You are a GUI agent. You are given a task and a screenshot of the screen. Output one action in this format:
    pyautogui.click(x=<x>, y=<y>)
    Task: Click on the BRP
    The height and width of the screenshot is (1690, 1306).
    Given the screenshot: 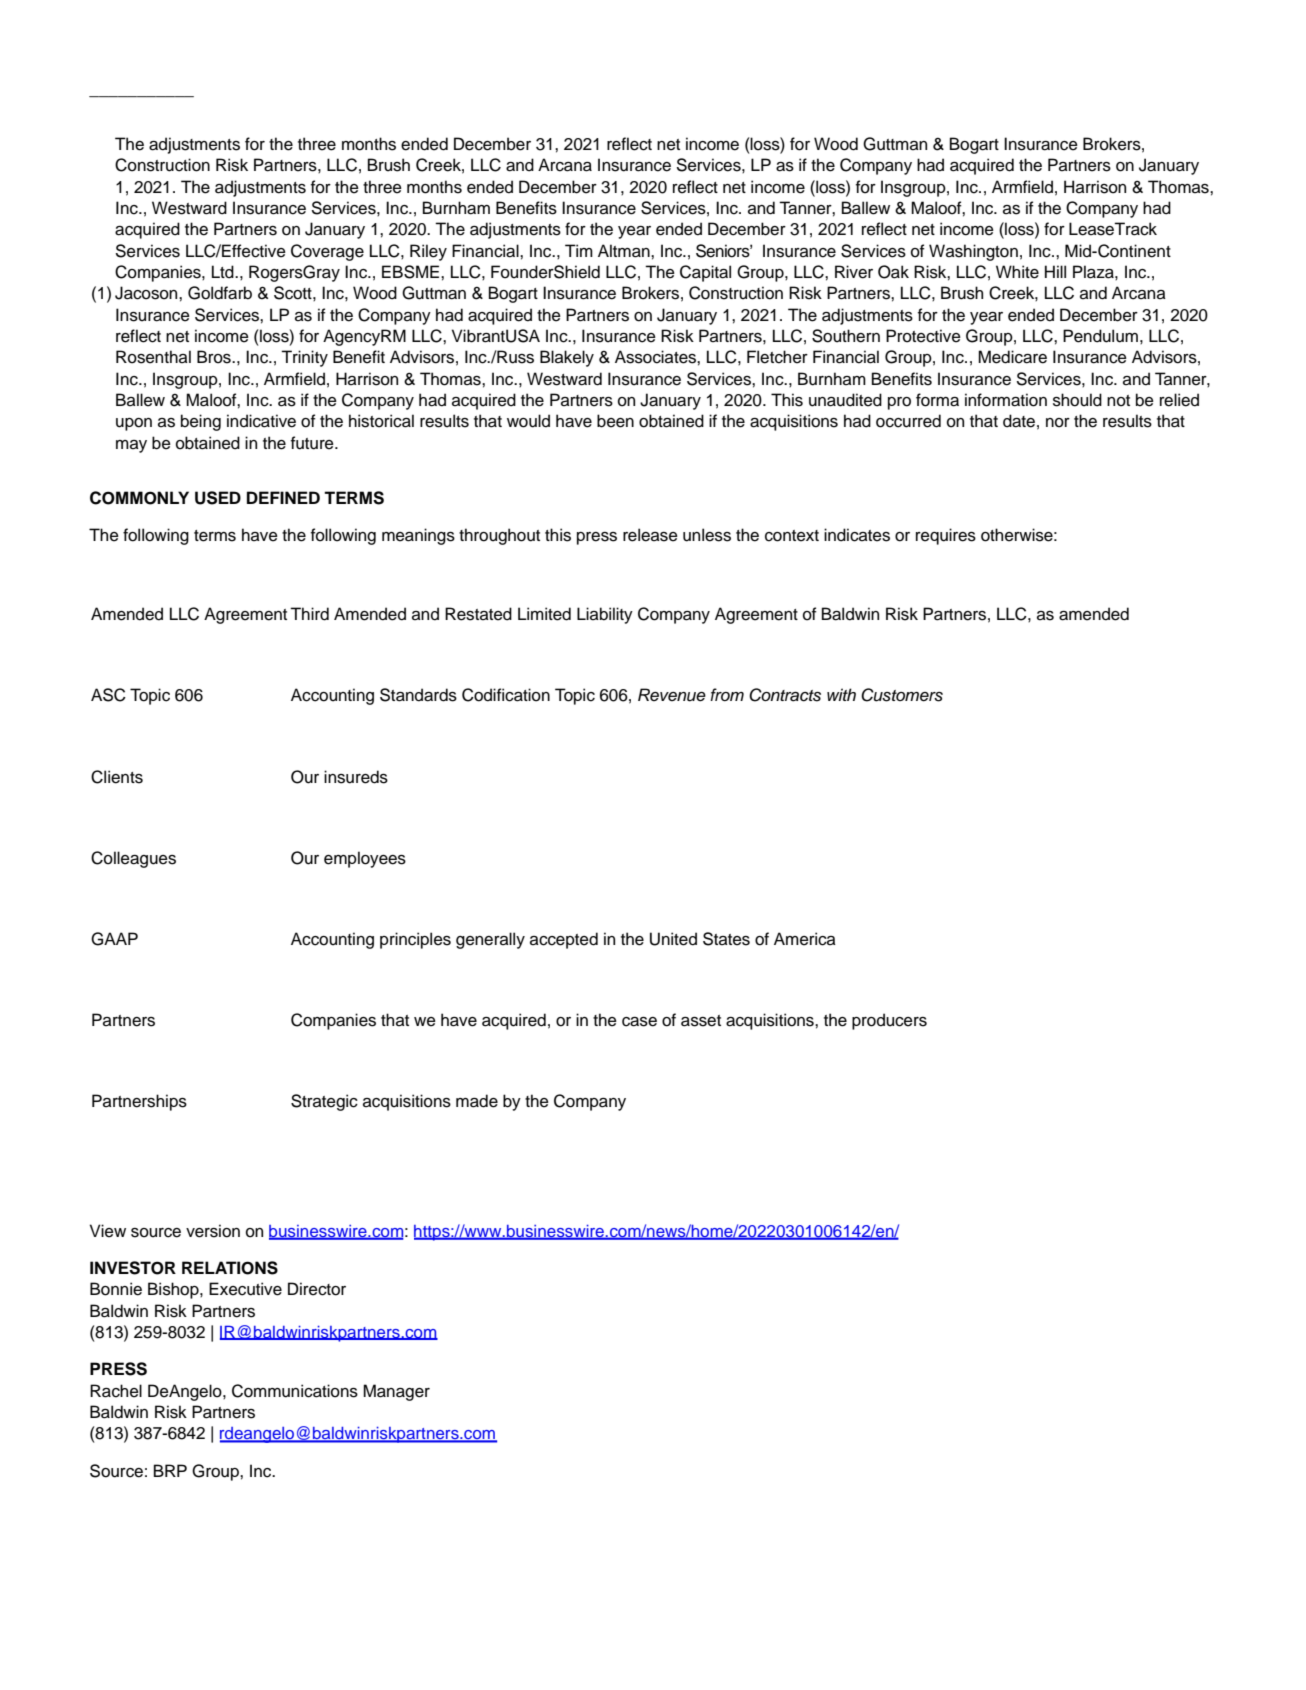 What is the action you would take?
    pyautogui.click(x=170, y=1470)
